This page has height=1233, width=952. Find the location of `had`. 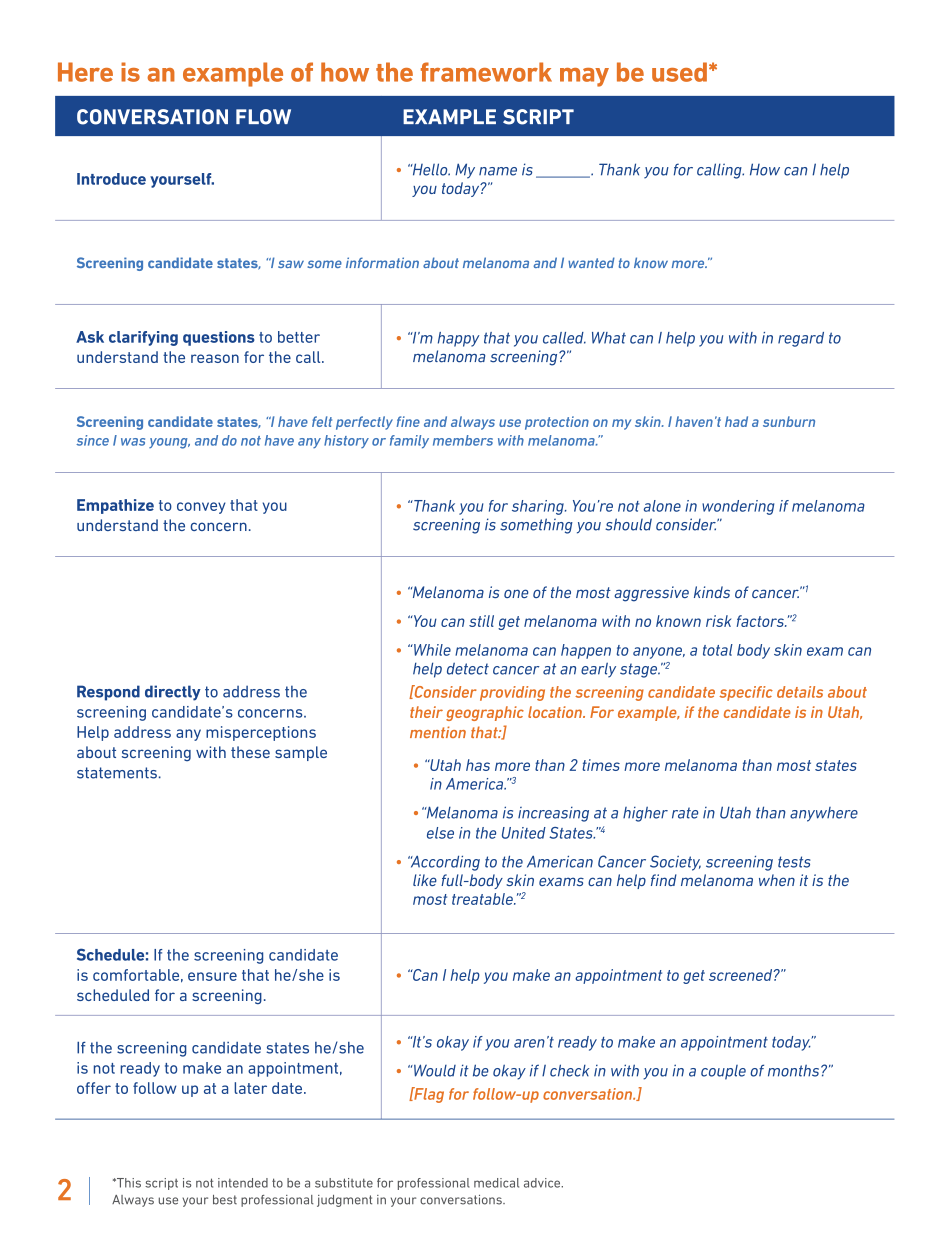

had is located at coordinates (736, 421).
